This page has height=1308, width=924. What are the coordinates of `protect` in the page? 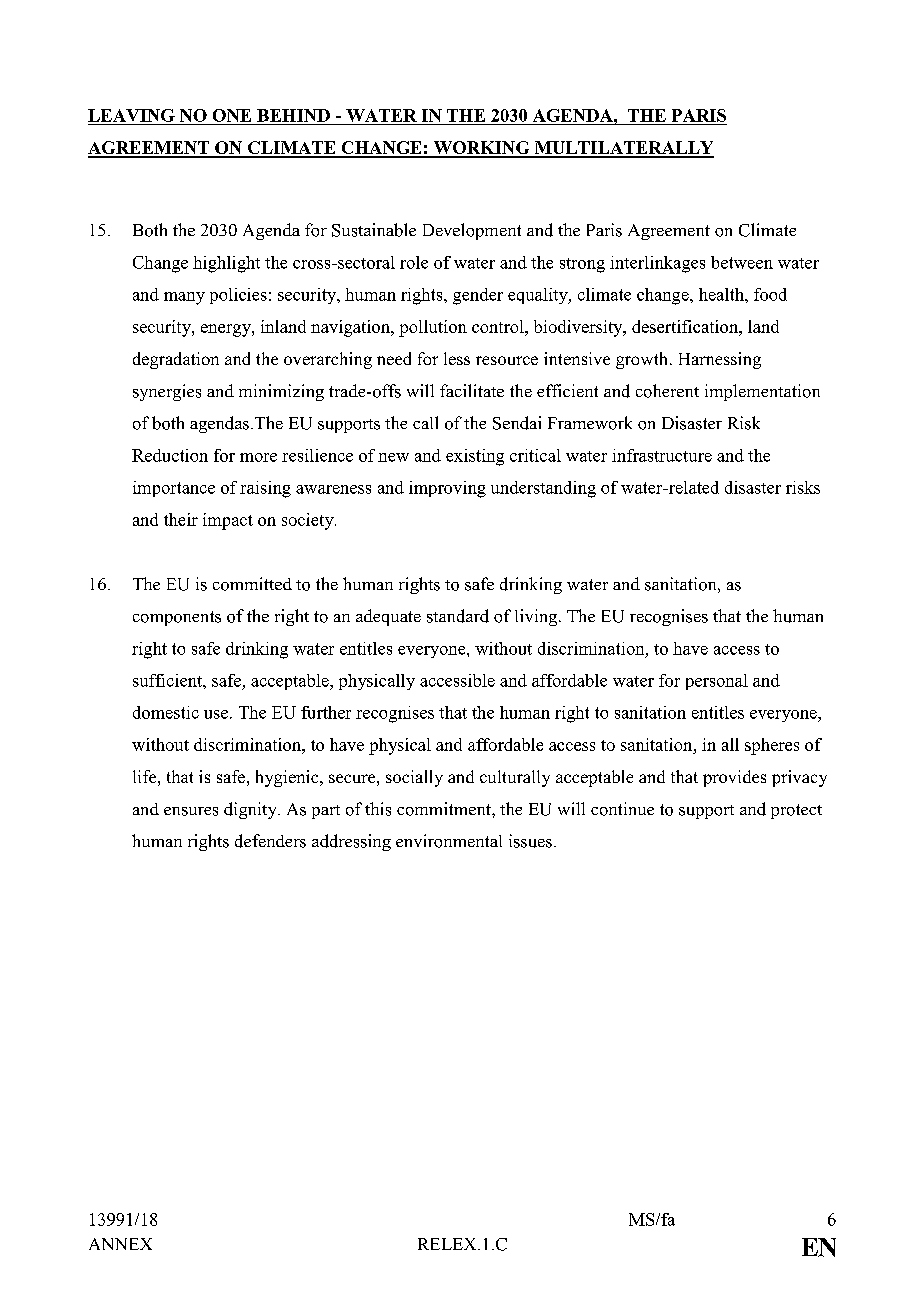 It's located at (796, 811).
